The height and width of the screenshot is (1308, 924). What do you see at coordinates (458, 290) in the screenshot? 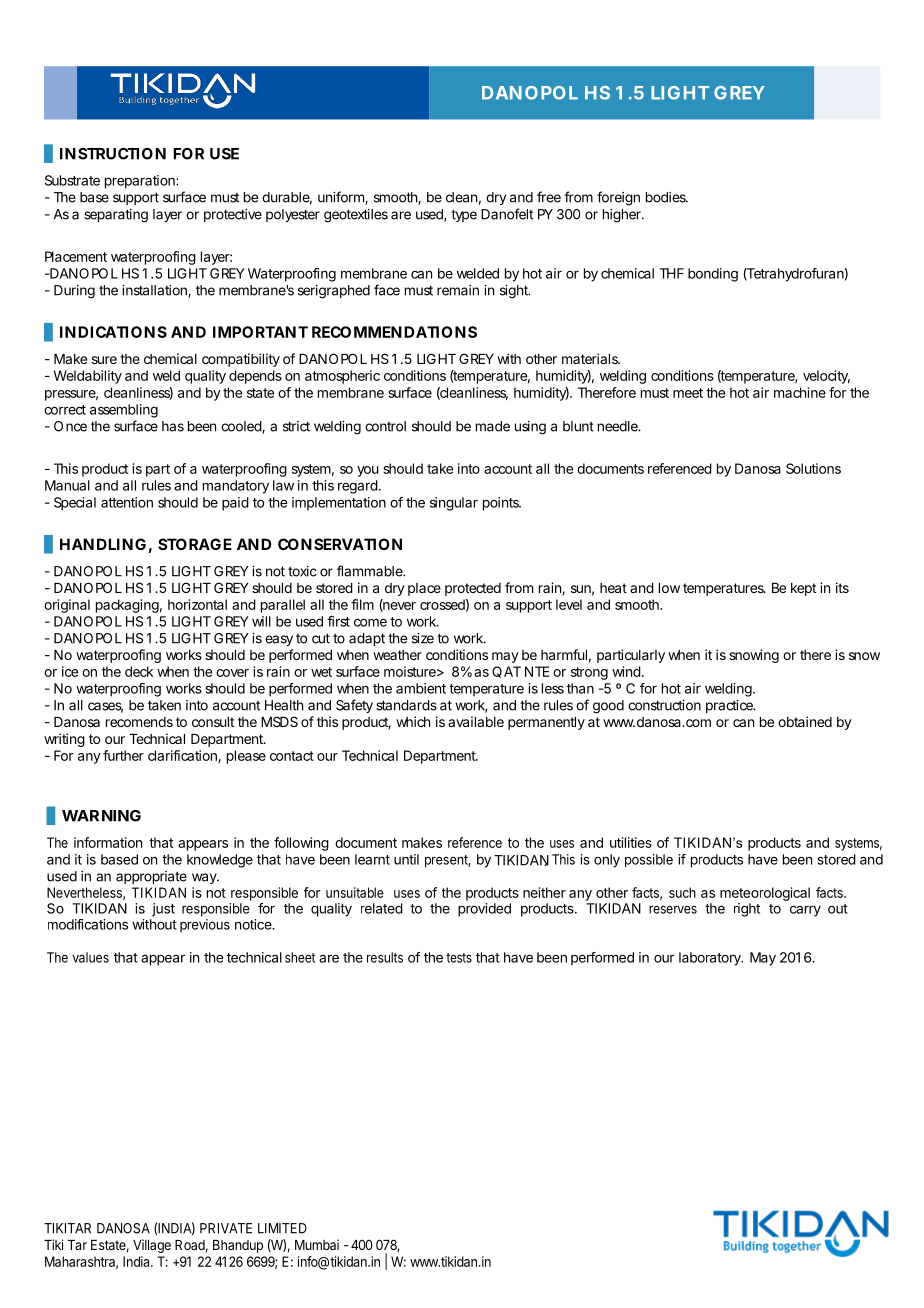
I see `remain` at bounding box center [458, 290].
